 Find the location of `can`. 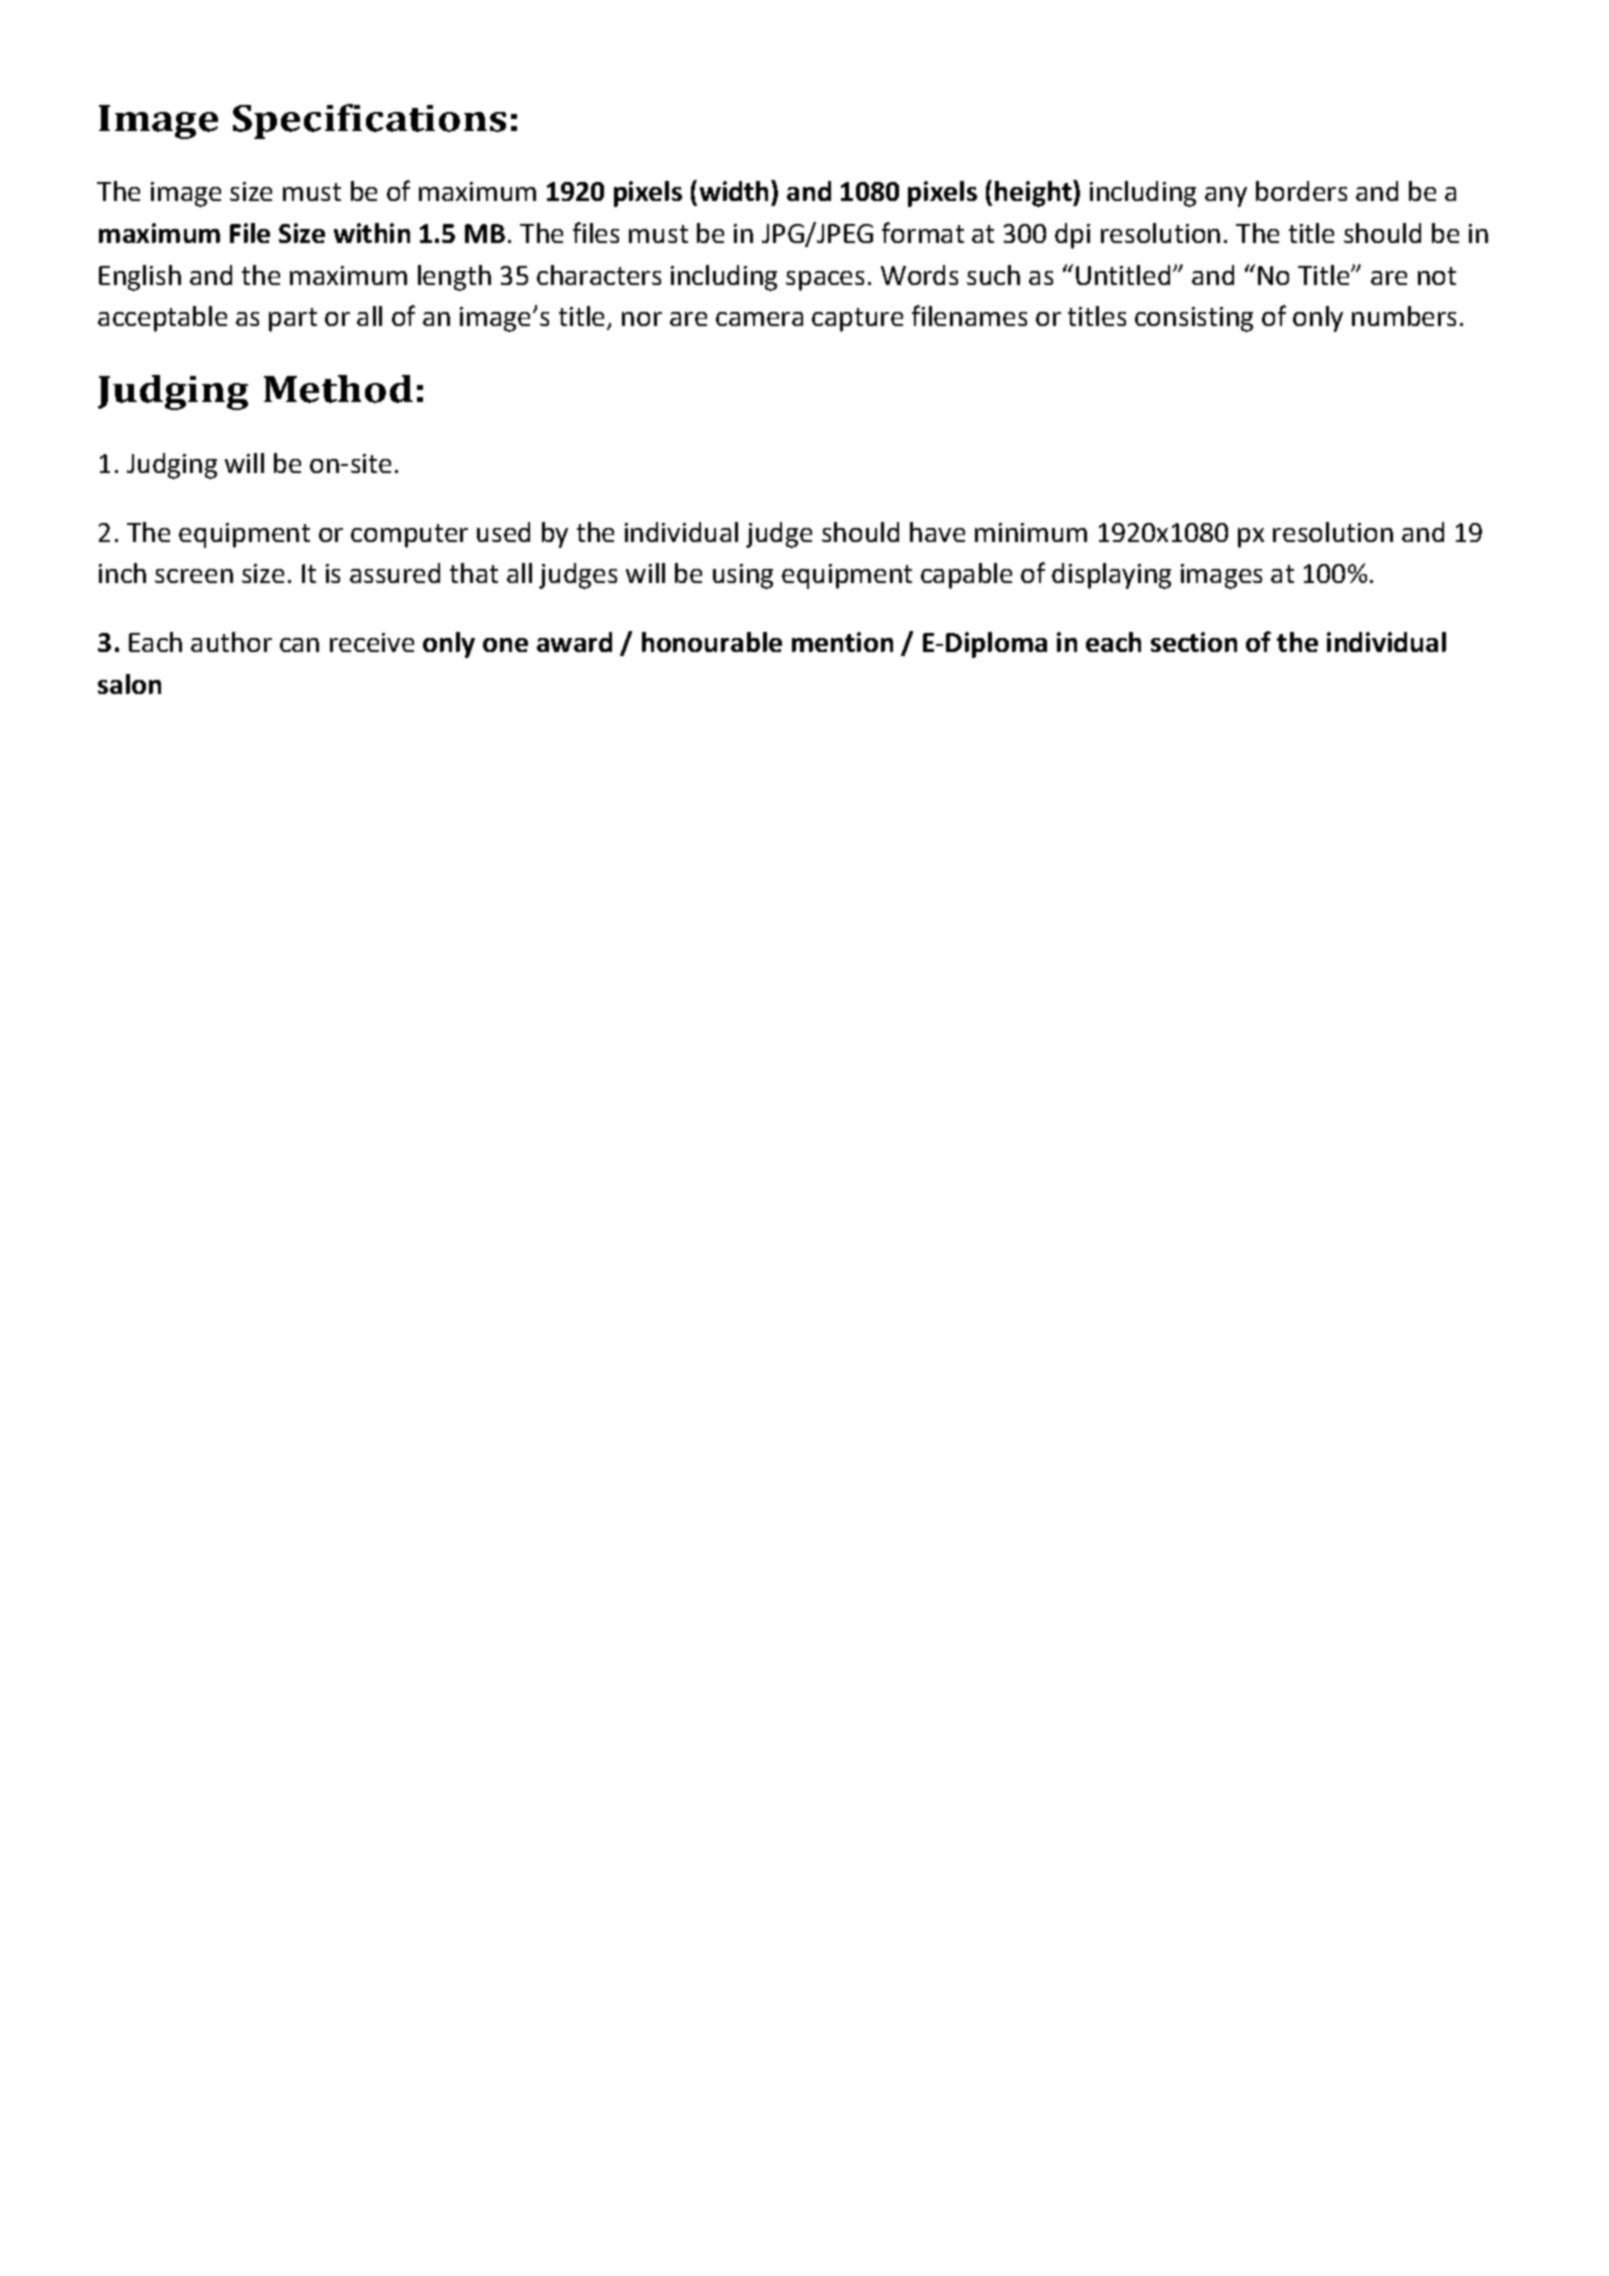

can is located at coordinates (299, 645).
